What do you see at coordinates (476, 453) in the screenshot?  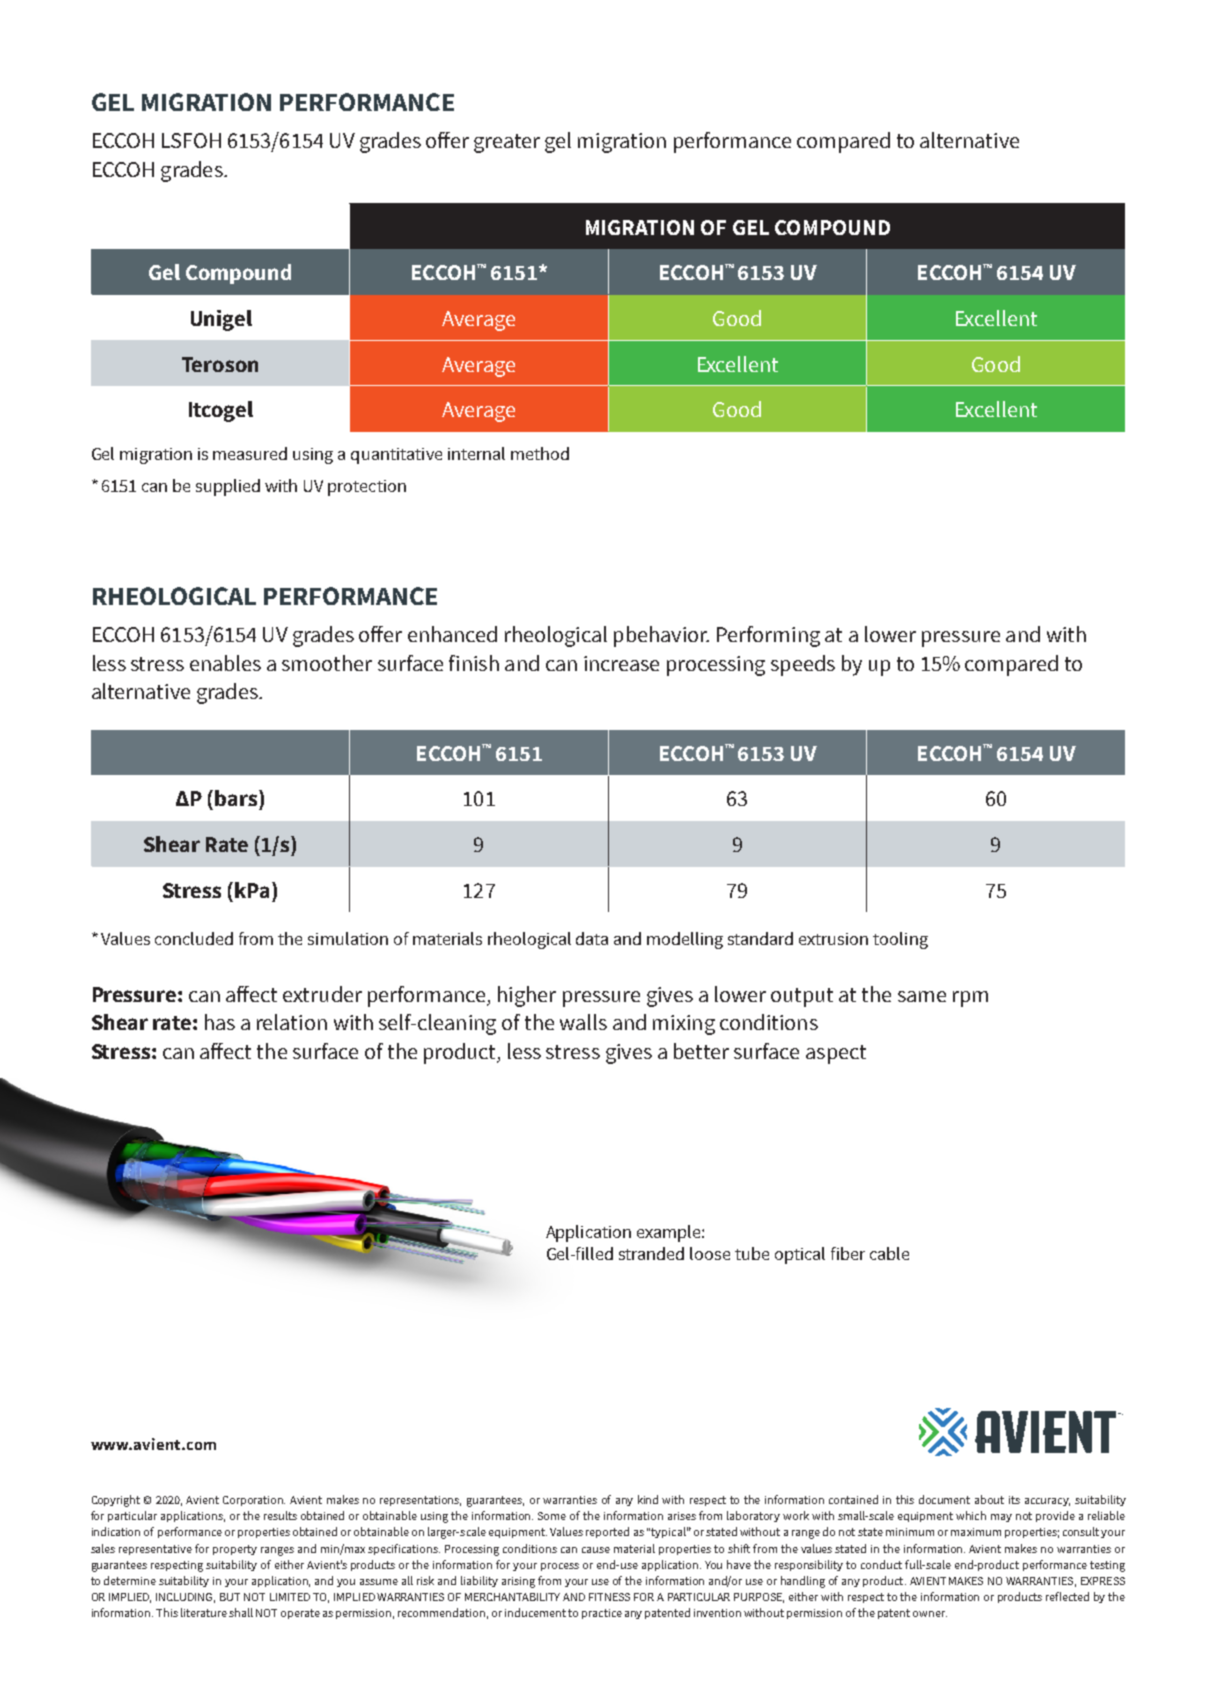 I see `internal` at bounding box center [476, 453].
